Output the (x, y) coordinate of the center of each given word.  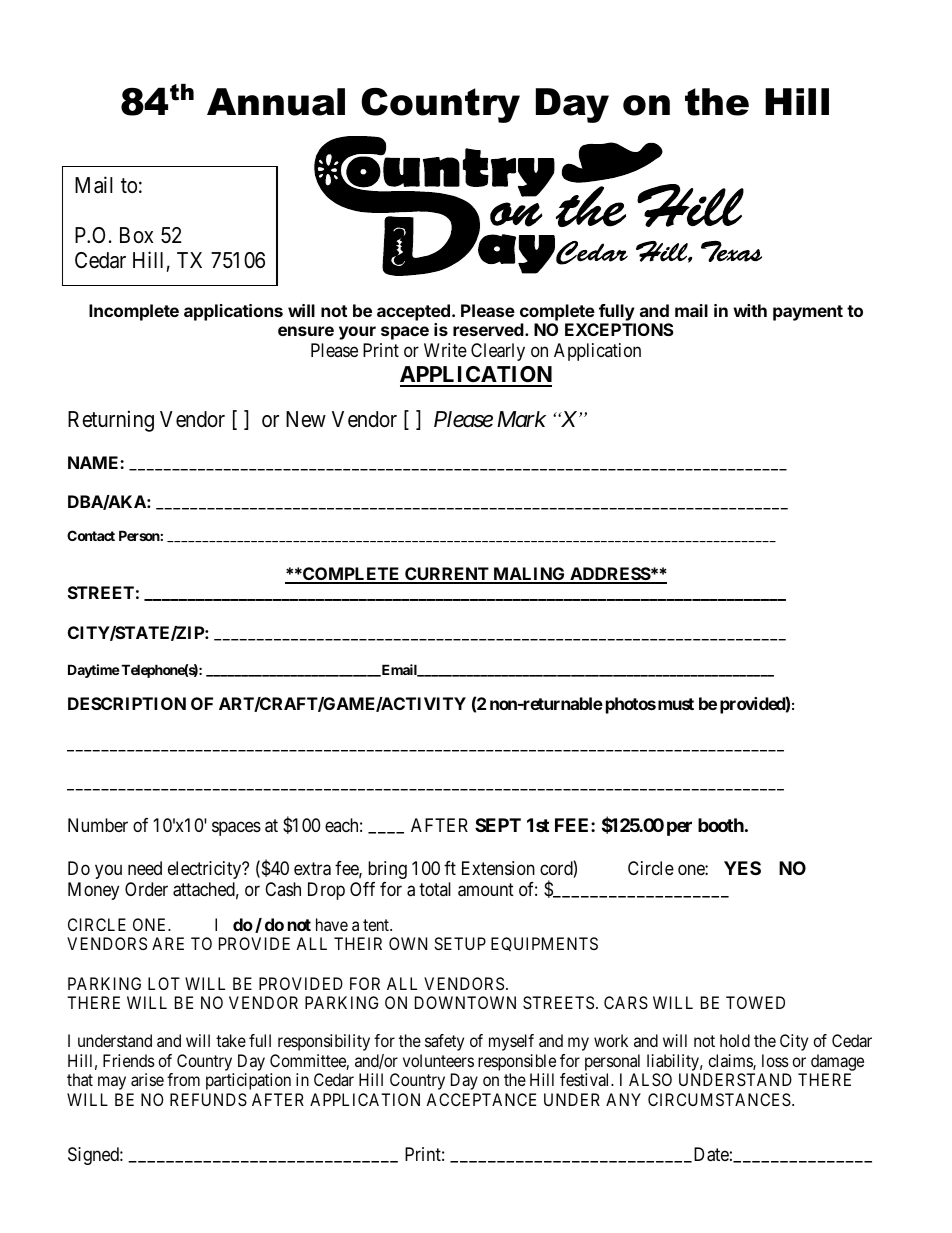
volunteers (438, 1060)
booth (721, 825)
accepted (413, 312)
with (750, 310)
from (183, 1079)
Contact (91, 535)
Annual (276, 102)
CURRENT (447, 575)
